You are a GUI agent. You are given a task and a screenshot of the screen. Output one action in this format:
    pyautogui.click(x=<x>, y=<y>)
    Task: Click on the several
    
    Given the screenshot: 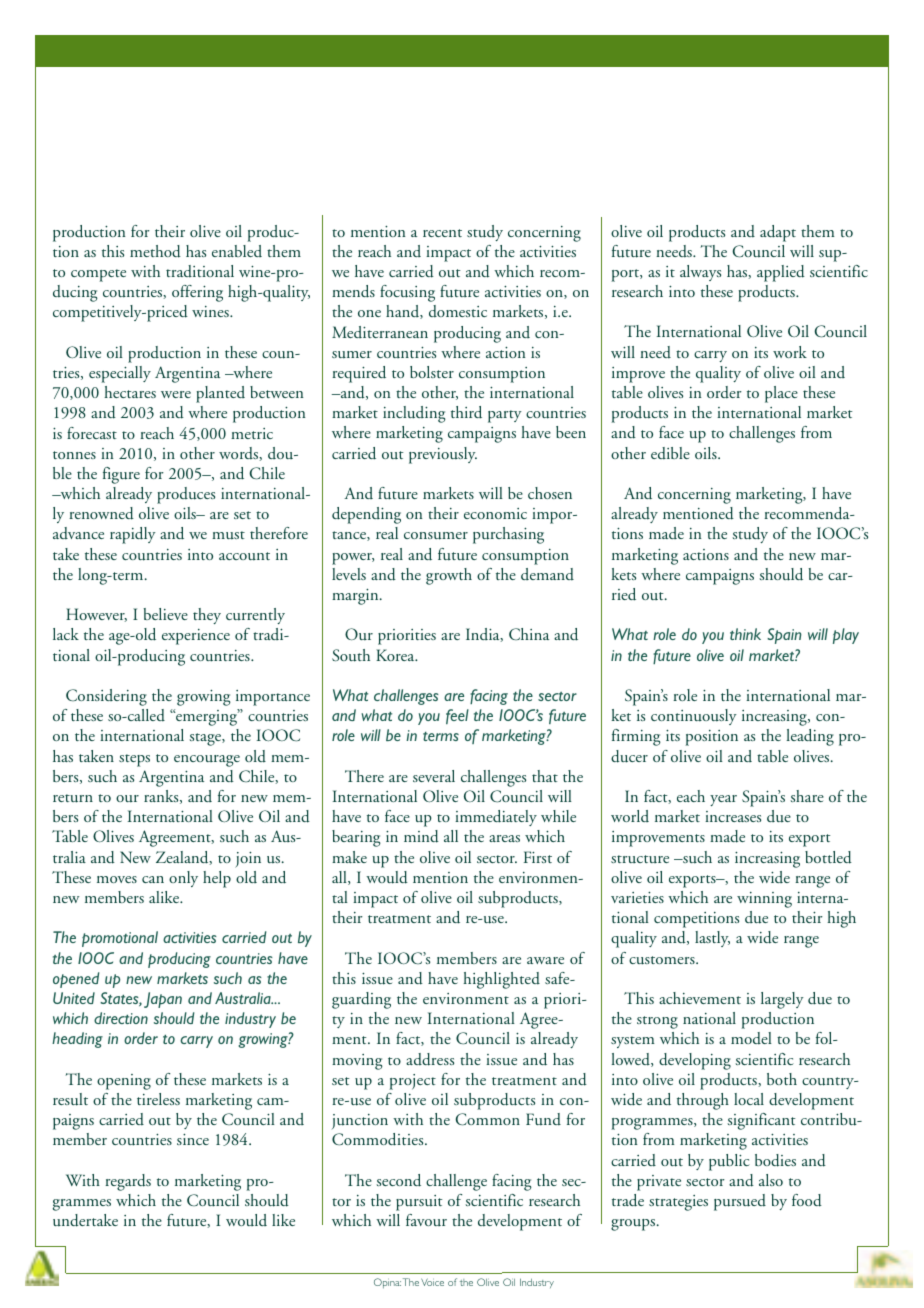 What is the action you would take?
    pyautogui.click(x=434, y=776)
